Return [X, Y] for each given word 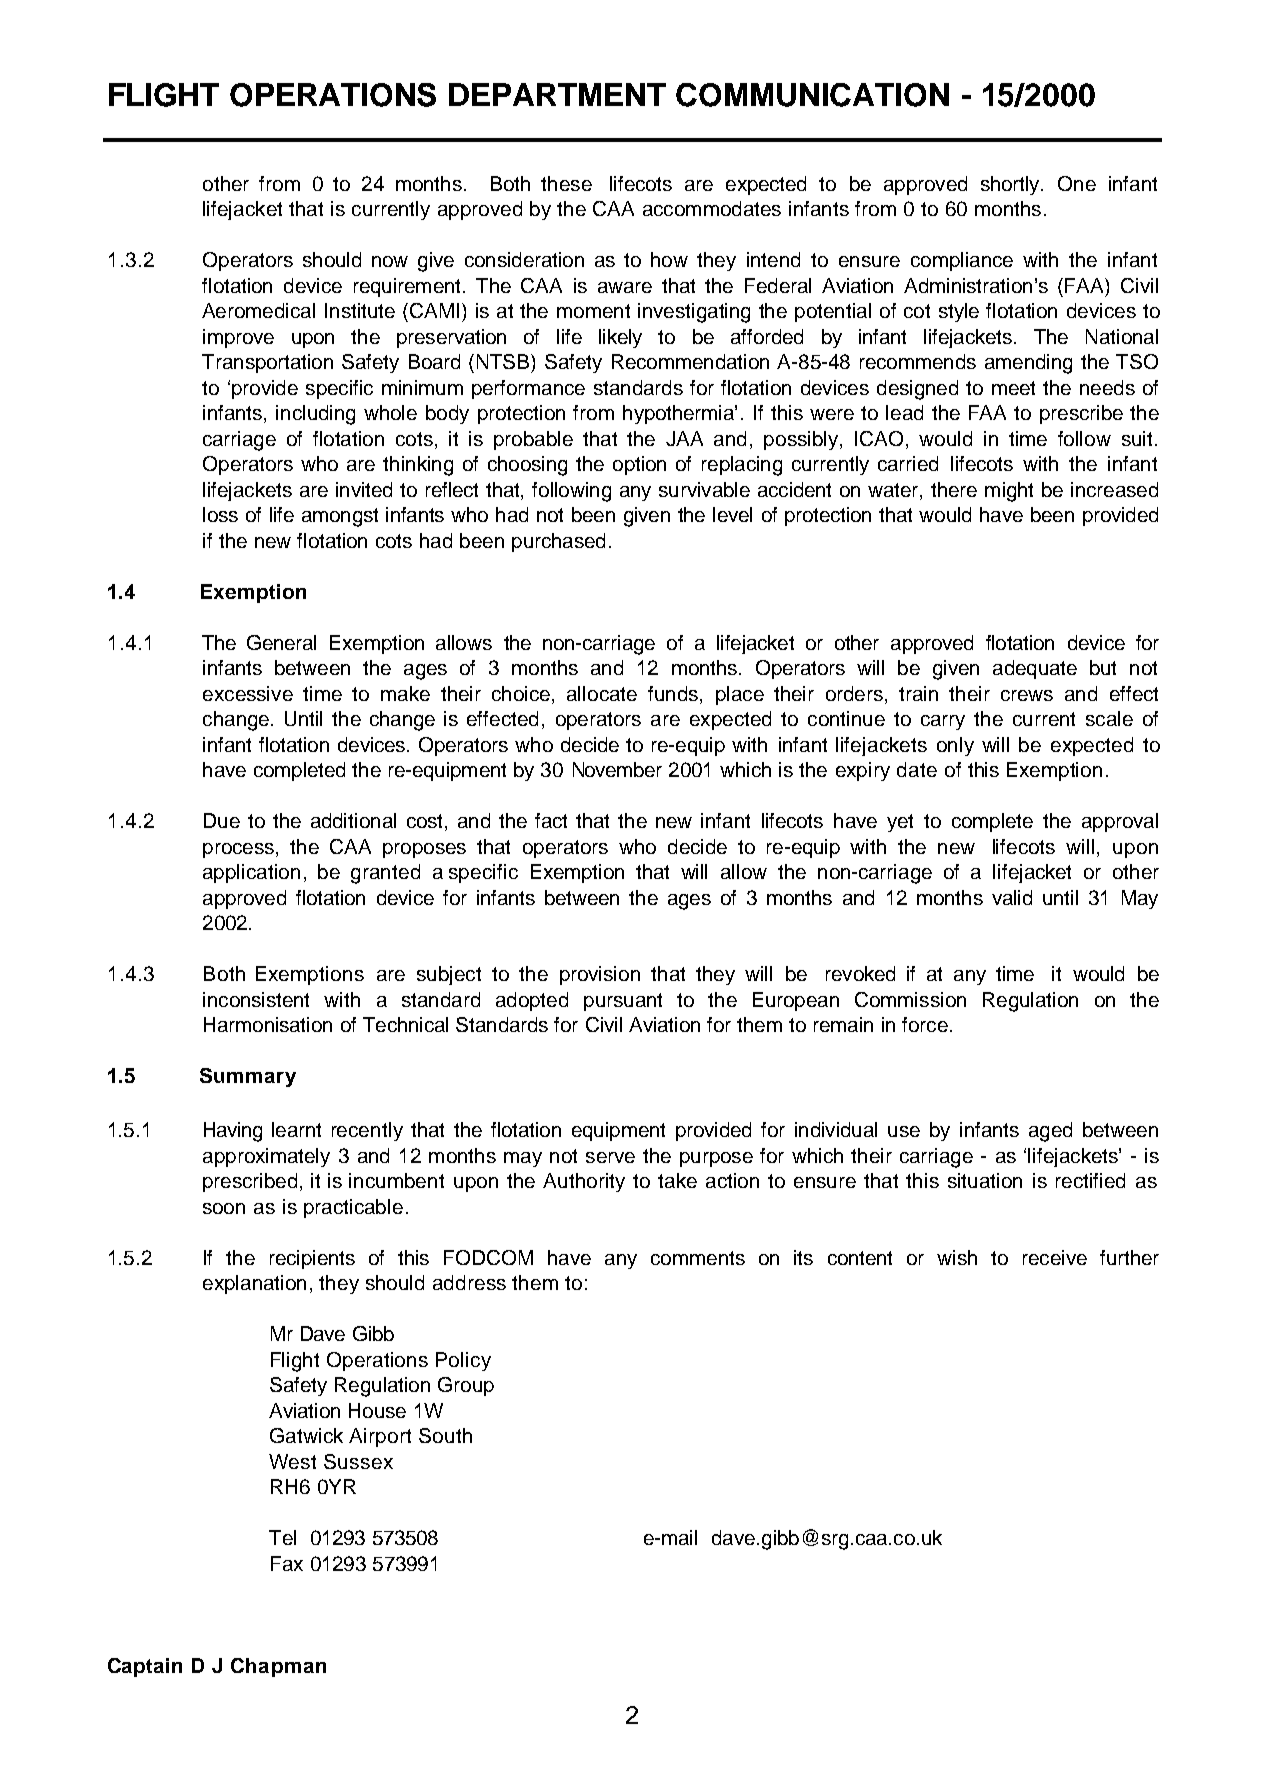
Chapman [278, 1667]
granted [385, 874]
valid [1012, 897]
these [566, 183]
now [390, 261]
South [445, 1435]
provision [600, 975]
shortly [1011, 185]
